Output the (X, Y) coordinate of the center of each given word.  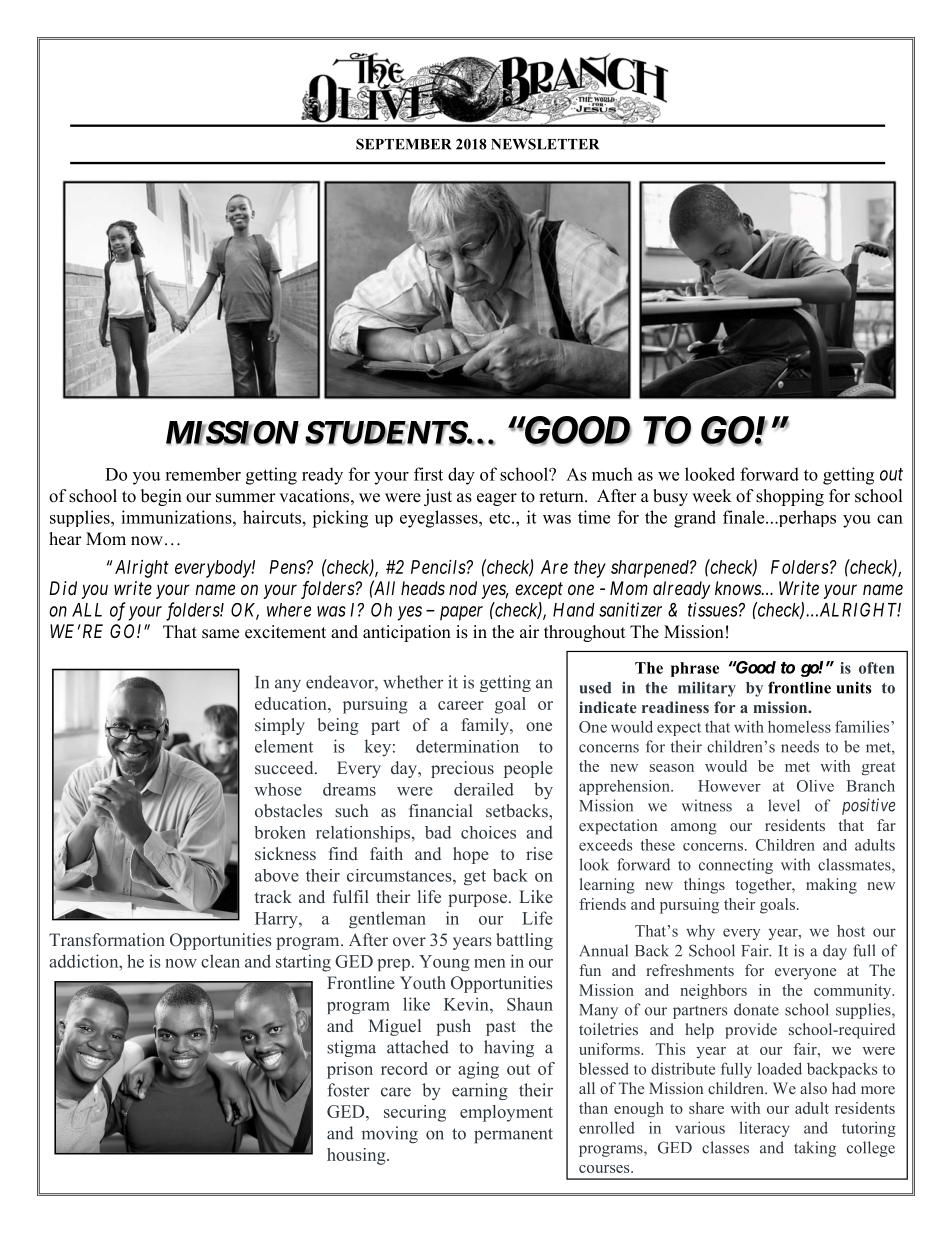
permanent (513, 1136)
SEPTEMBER (404, 144)
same (220, 634)
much (612, 474)
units (854, 687)
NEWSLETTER (545, 144)
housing (357, 1156)
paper (461, 613)
